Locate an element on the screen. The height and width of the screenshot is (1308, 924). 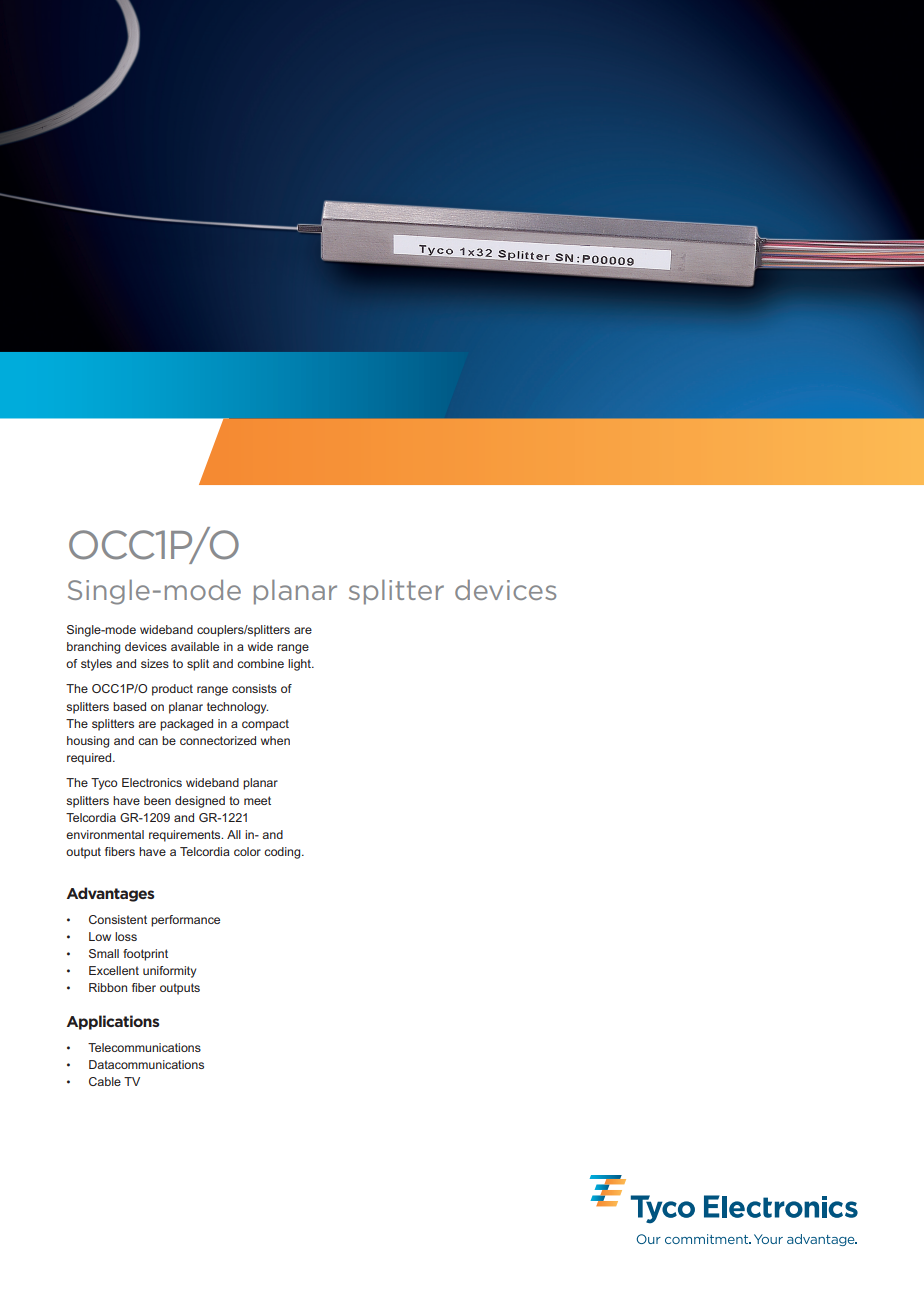
available is located at coordinates (195, 646).
